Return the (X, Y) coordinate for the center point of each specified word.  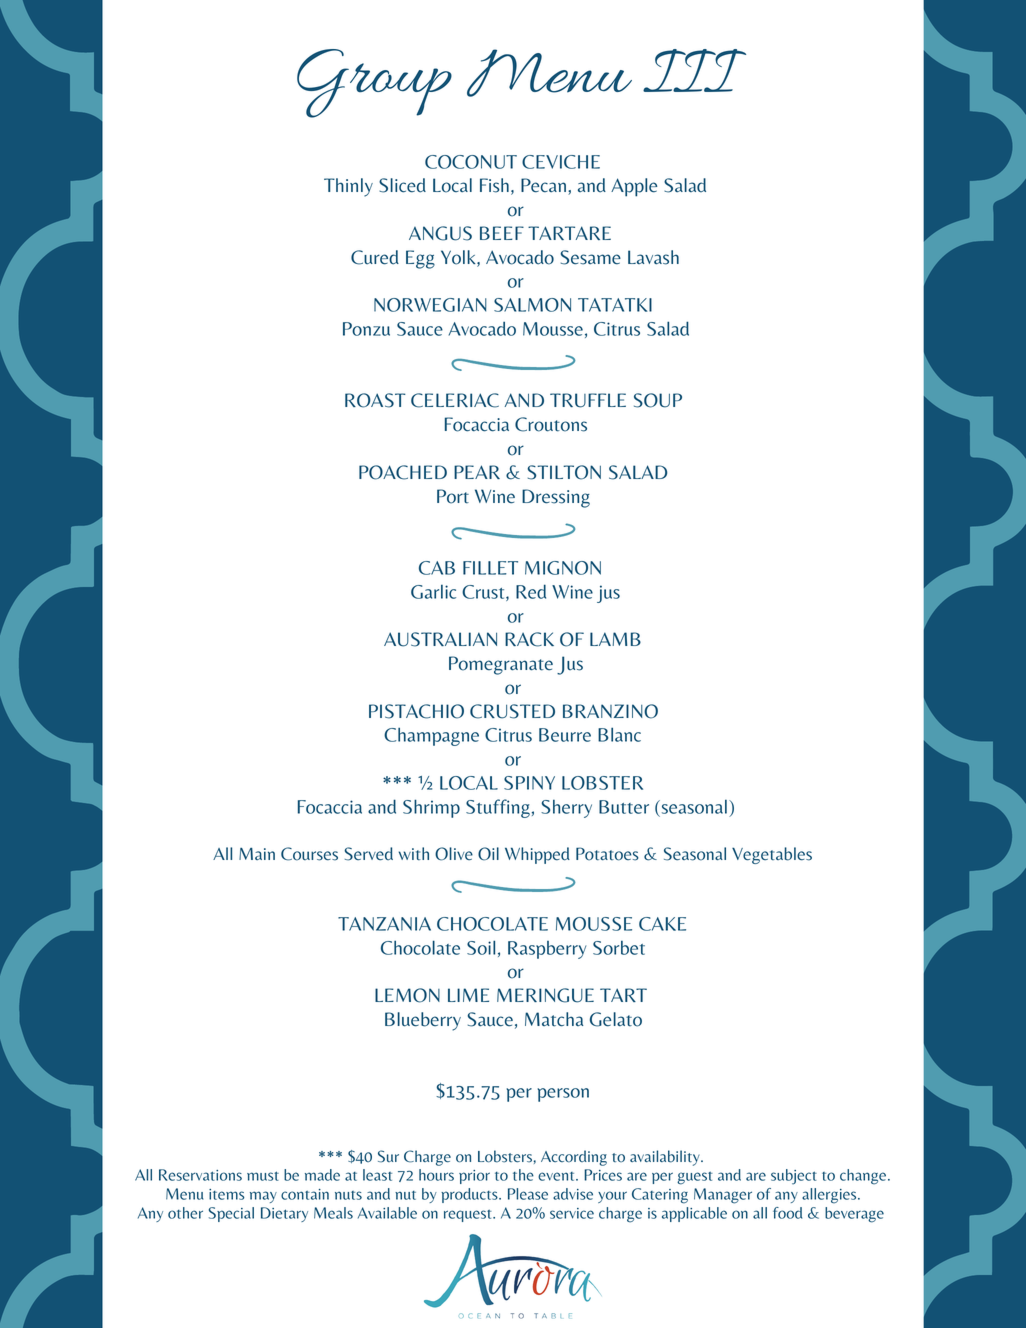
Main (257, 854)
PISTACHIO (416, 711)
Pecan (543, 185)
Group (374, 83)
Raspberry (547, 950)
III (694, 70)
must (263, 1176)
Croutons (551, 424)
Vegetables (772, 855)
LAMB (615, 639)
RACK (529, 639)
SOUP (658, 400)
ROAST (375, 400)
